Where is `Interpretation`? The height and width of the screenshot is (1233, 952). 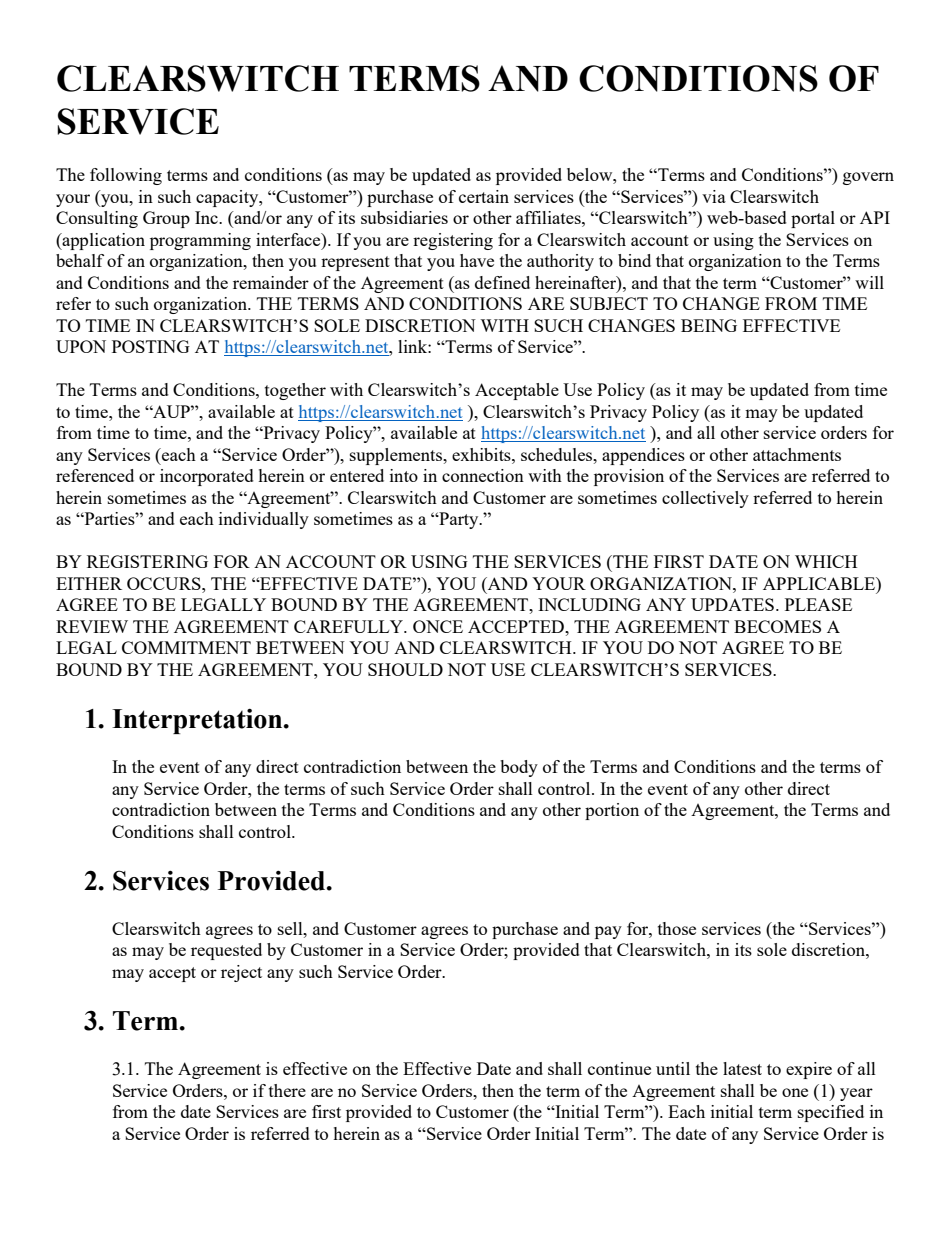 Interpretation is located at coordinates (198, 721).
